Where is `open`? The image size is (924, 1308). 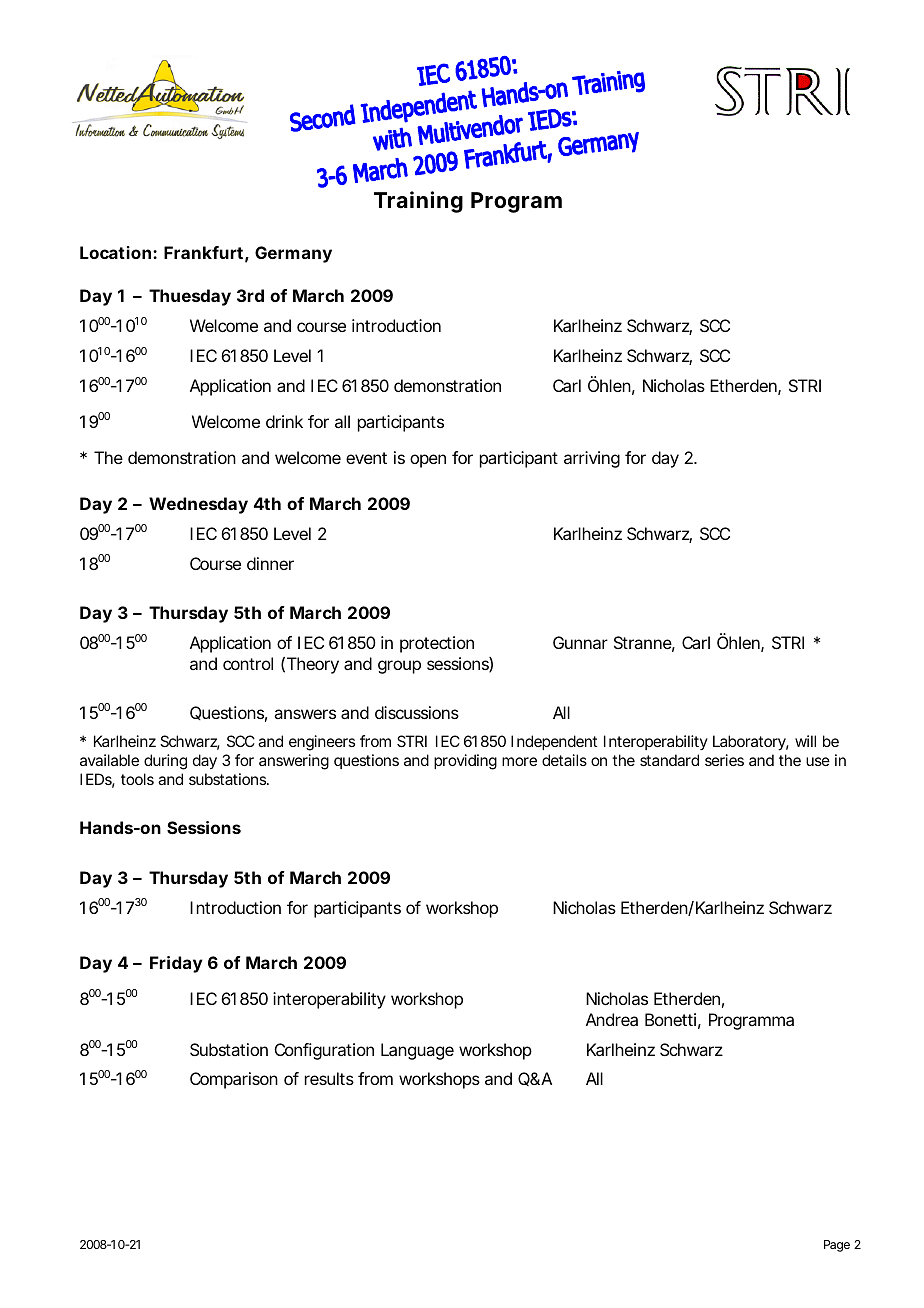
open is located at coordinates (428, 461).
